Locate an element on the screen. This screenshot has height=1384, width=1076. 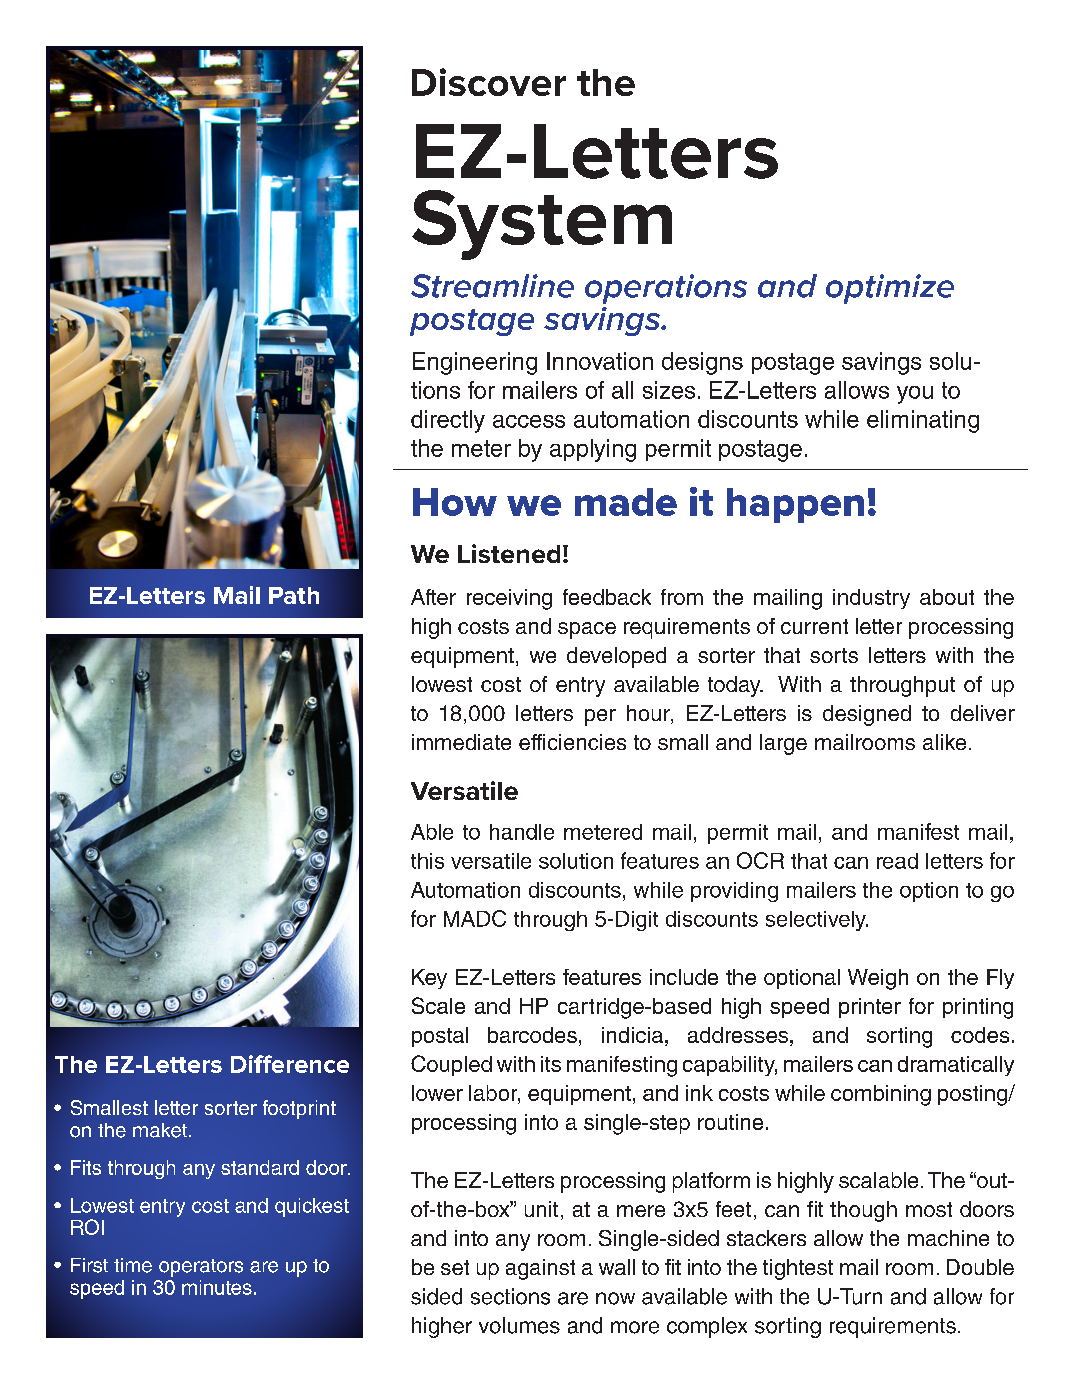
Path is located at coordinates (294, 595).
